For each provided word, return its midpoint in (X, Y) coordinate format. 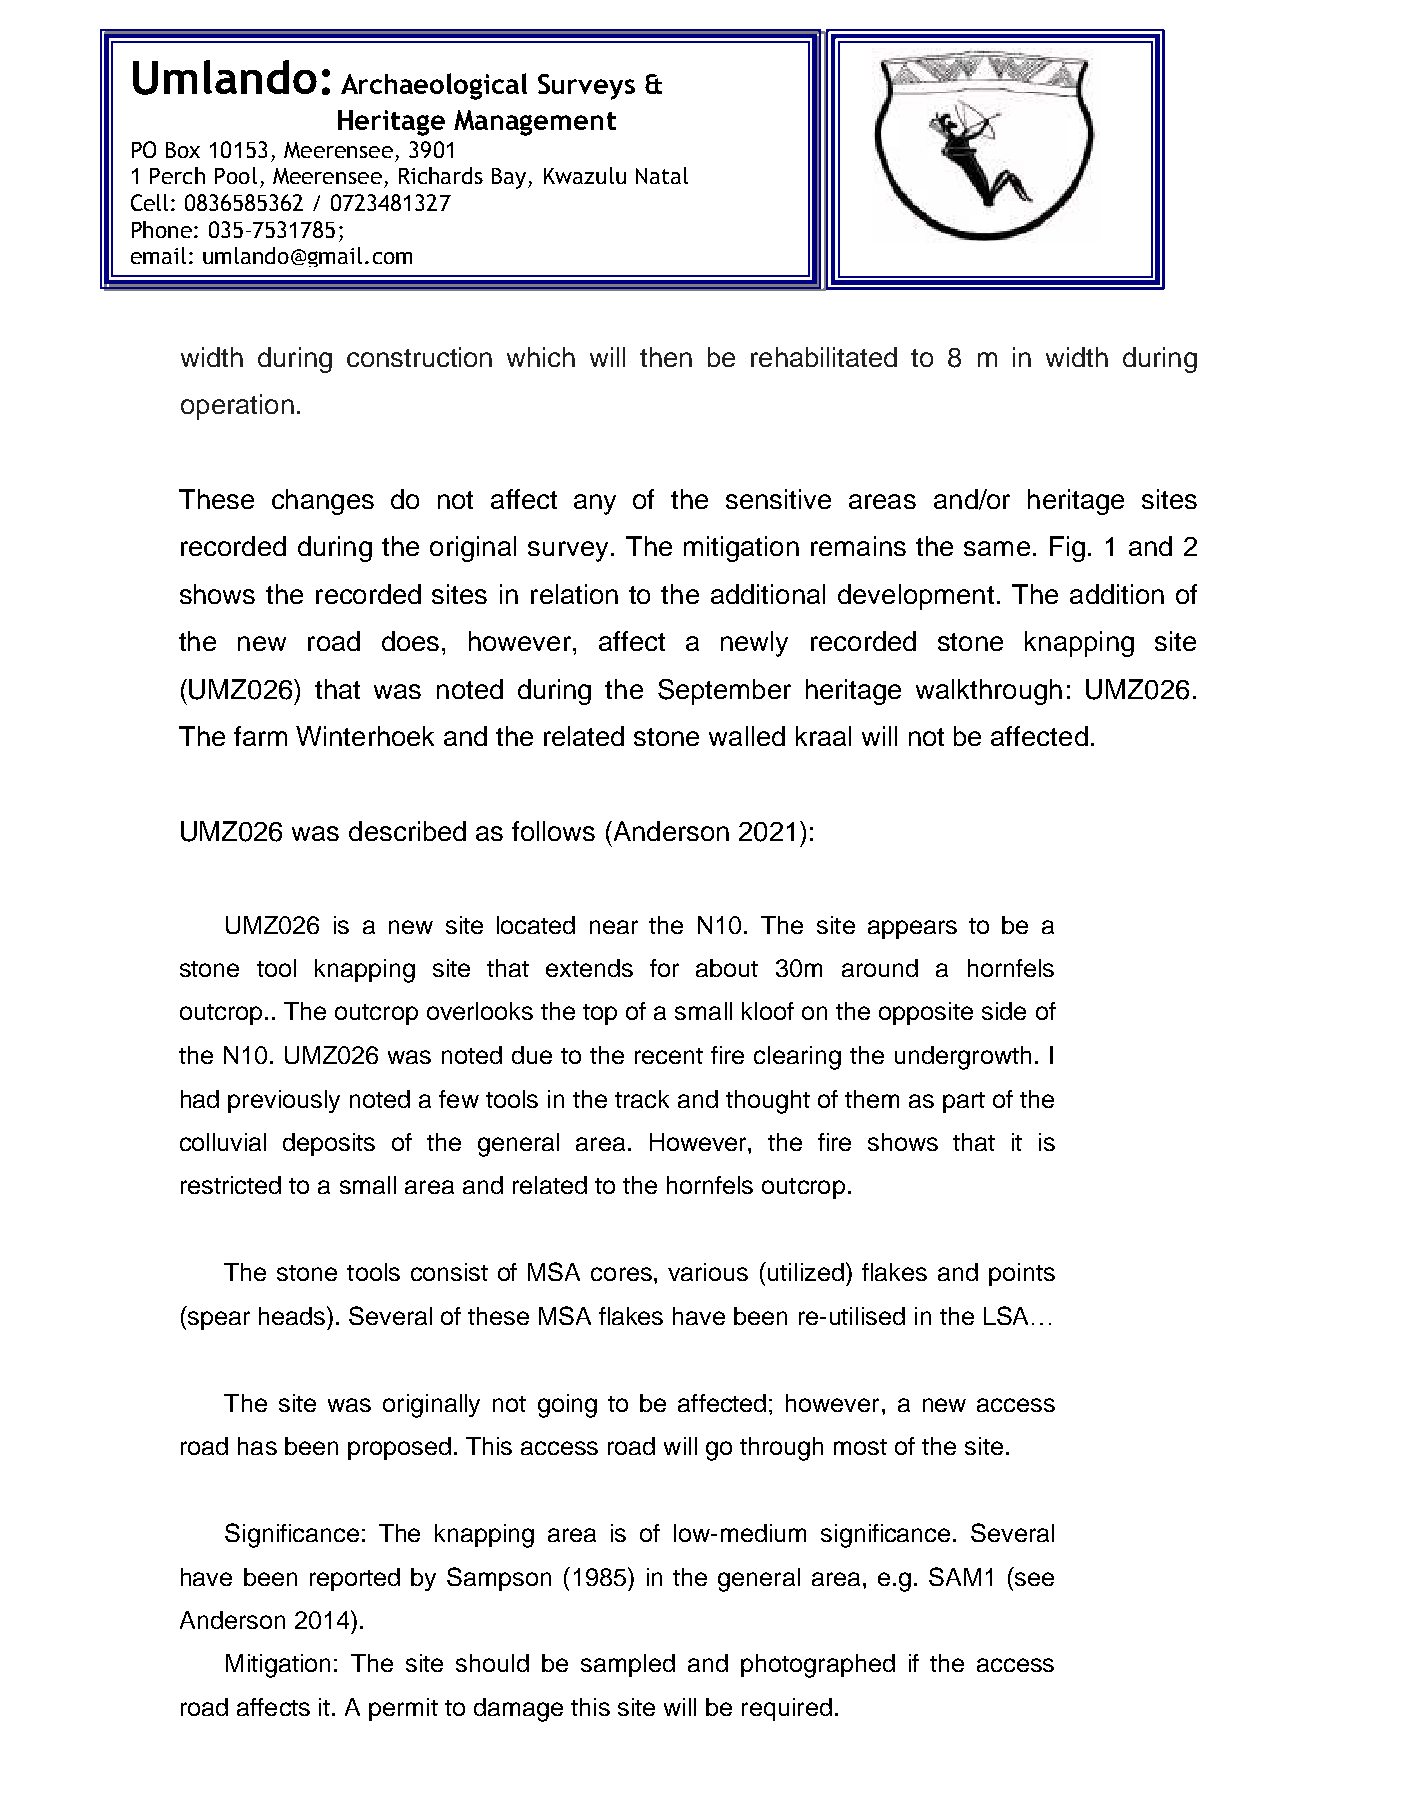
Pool (236, 175)
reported (355, 1579)
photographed (818, 1666)
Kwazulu (585, 175)
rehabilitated (824, 357)
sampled (628, 1665)
